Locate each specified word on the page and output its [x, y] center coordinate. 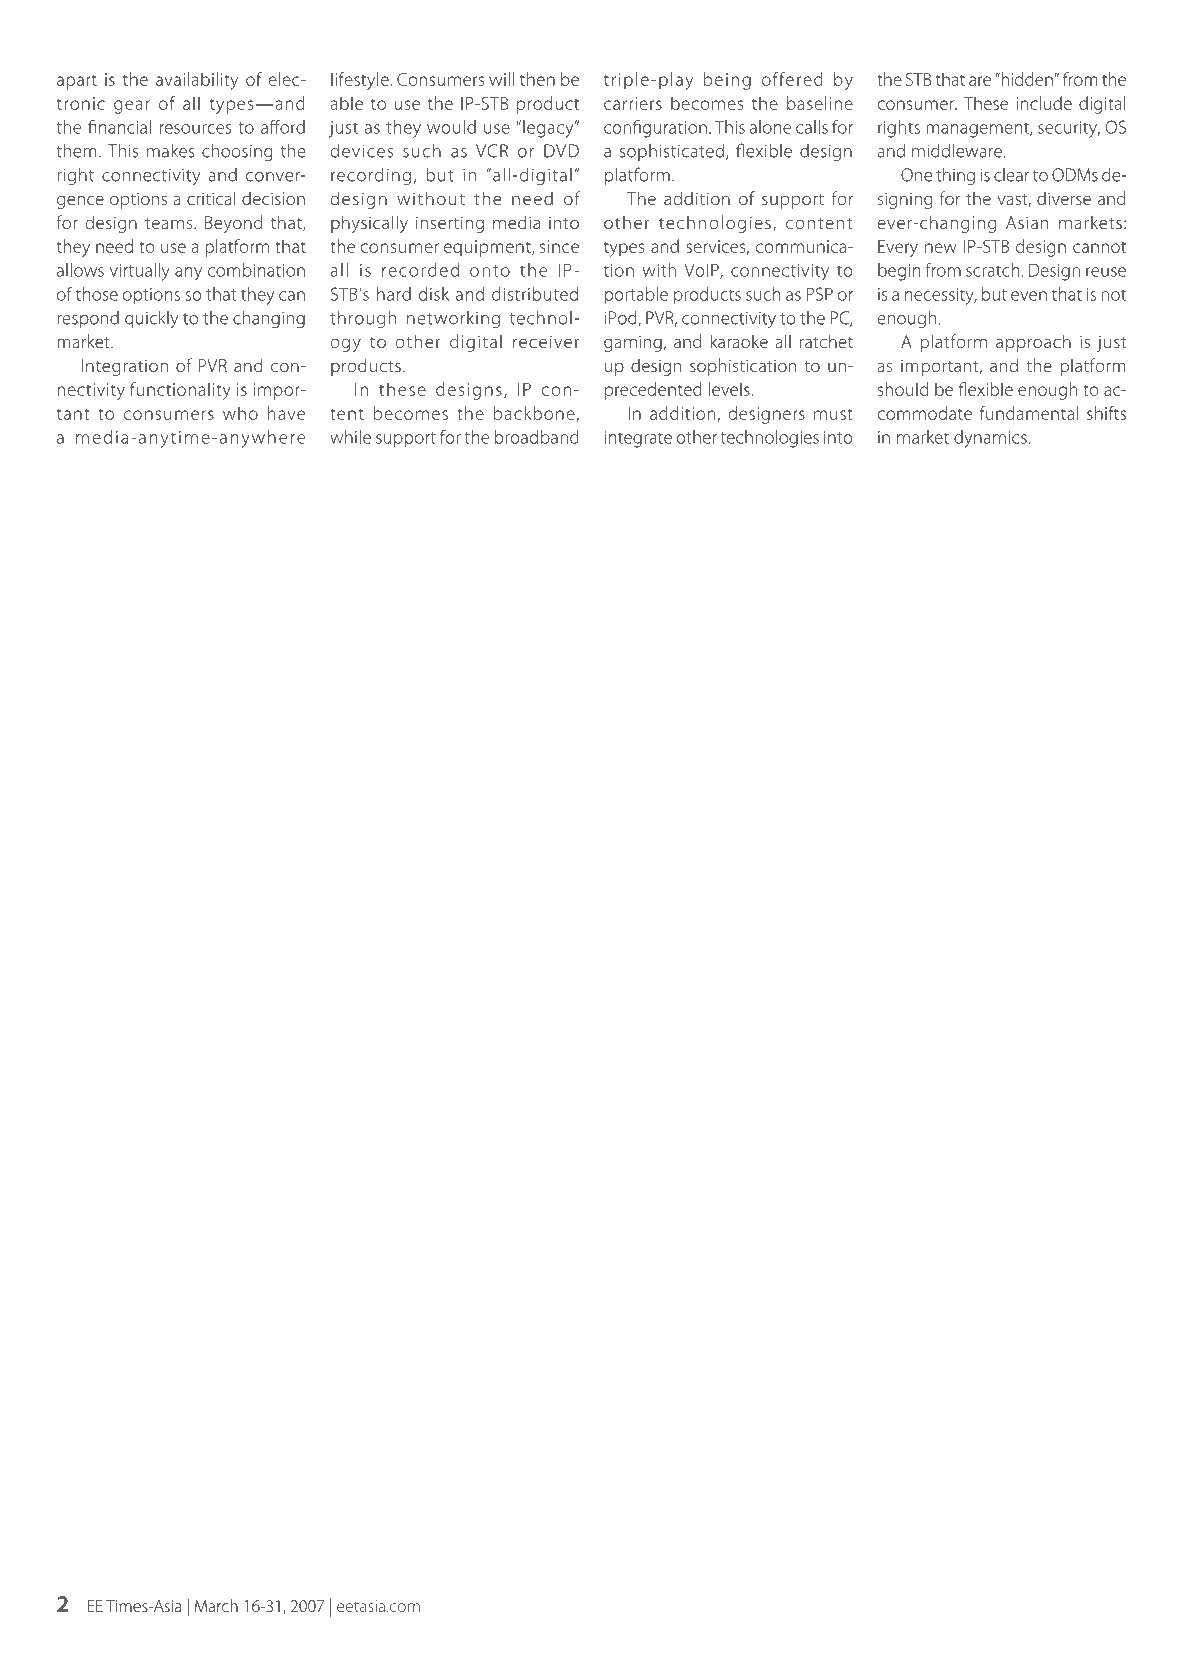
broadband [537, 437]
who [240, 413]
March [216, 1605]
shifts [1106, 413]
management [979, 130]
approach [1033, 343]
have [286, 413]
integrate [638, 439]
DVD [561, 151]
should [903, 389]
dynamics [991, 439]
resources [195, 129]
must [833, 414]
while [350, 437]
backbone [534, 413]
